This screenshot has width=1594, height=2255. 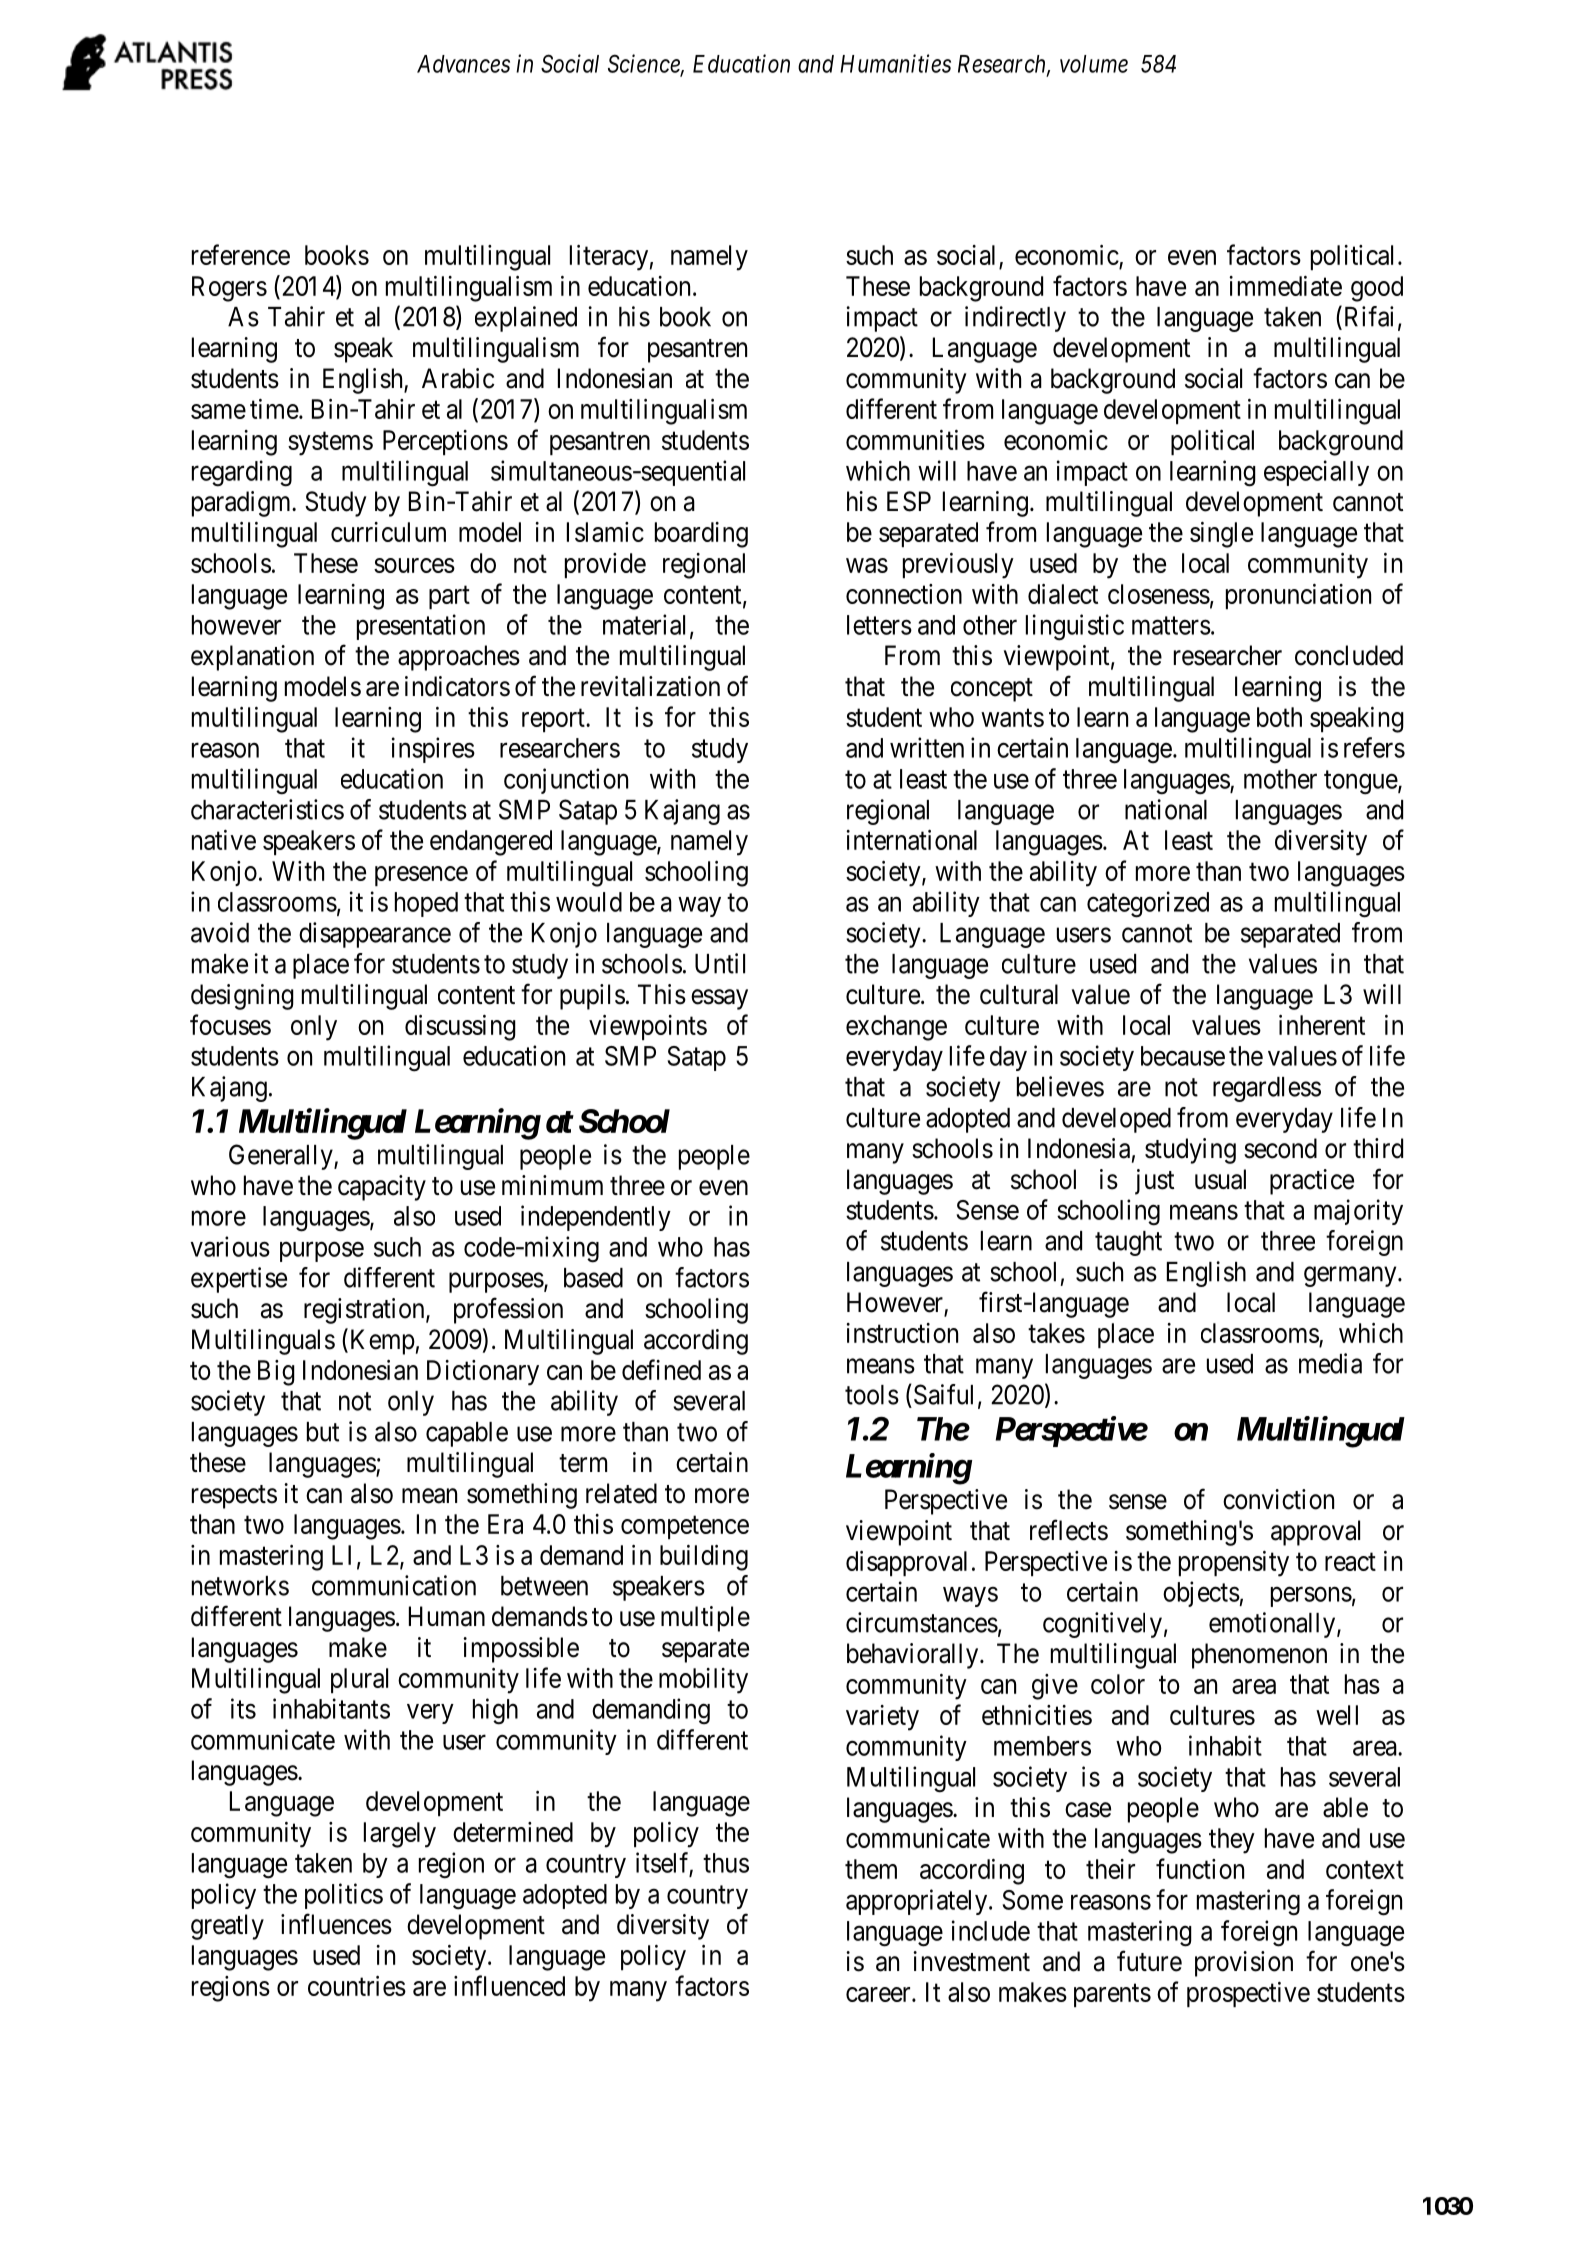 What do you see at coordinates (685, 1527) in the screenshot?
I see `competence` at bounding box center [685, 1527].
